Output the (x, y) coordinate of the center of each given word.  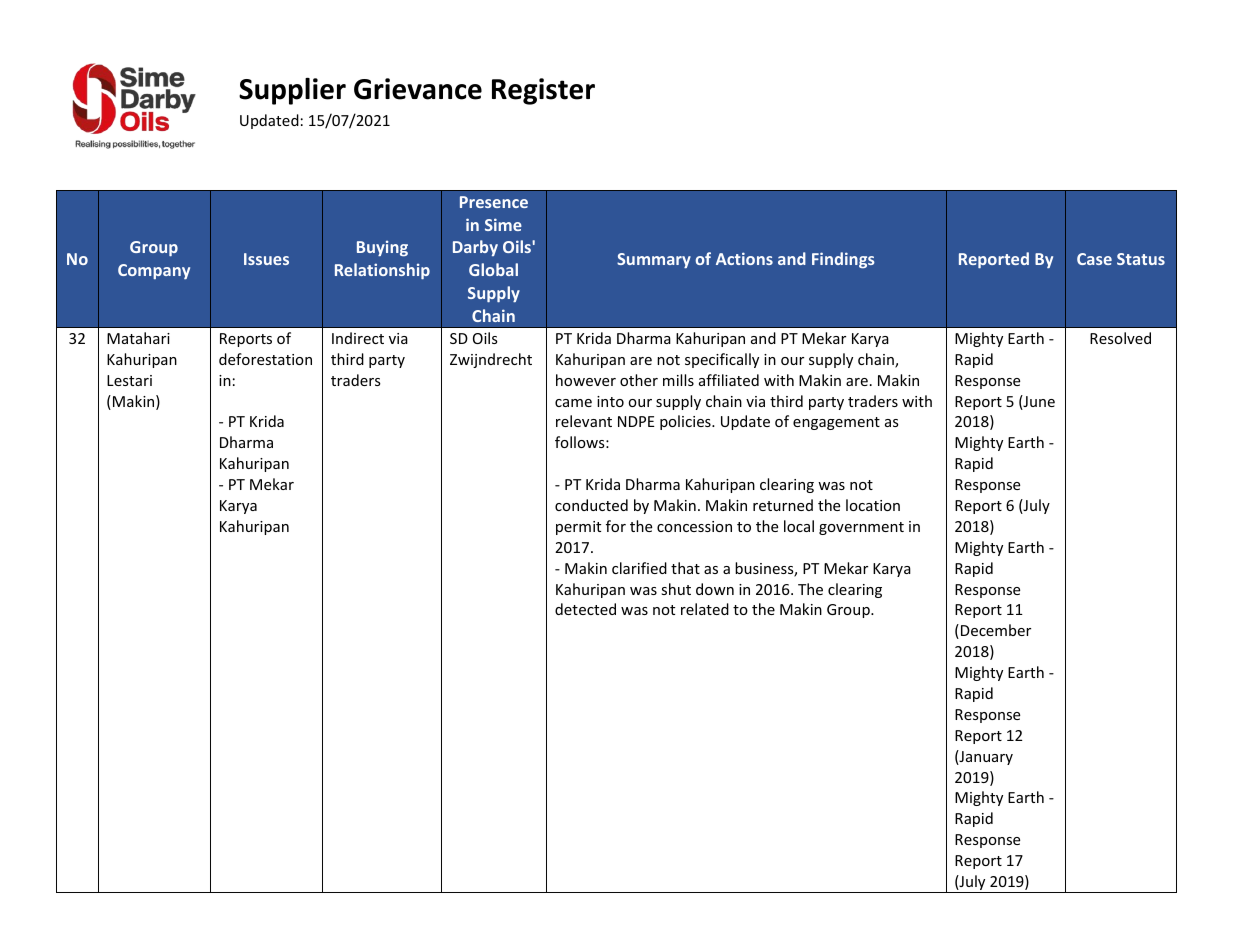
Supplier (292, 91)
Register (543, 91)
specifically (722, 360)
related (705, 609)
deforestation (265, 359)
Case (1094, 259)
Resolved (1120, 338)
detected (585, 609)
